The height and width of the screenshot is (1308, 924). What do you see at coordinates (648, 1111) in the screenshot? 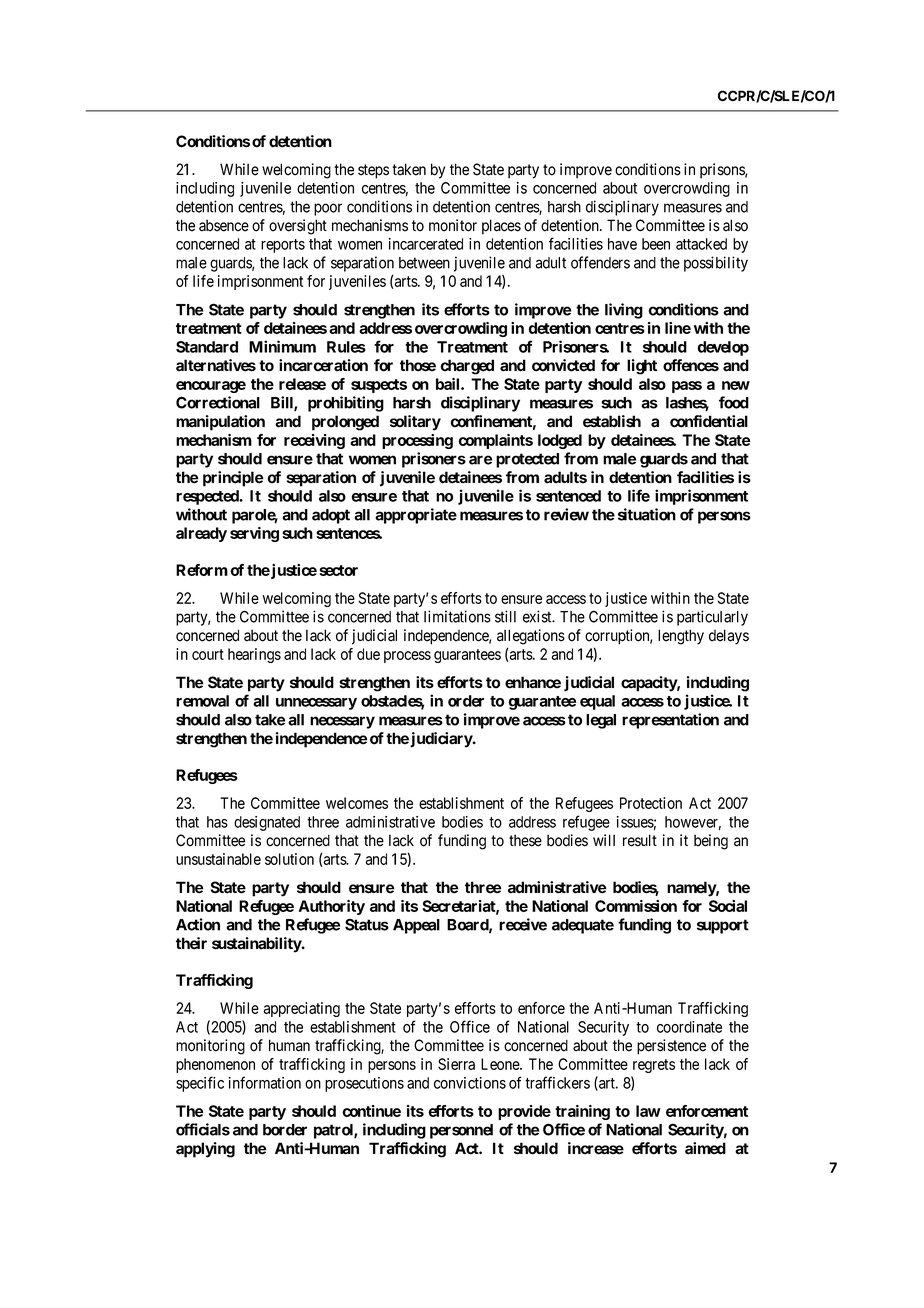
I see `law` at bounding box center [648, 1111].
